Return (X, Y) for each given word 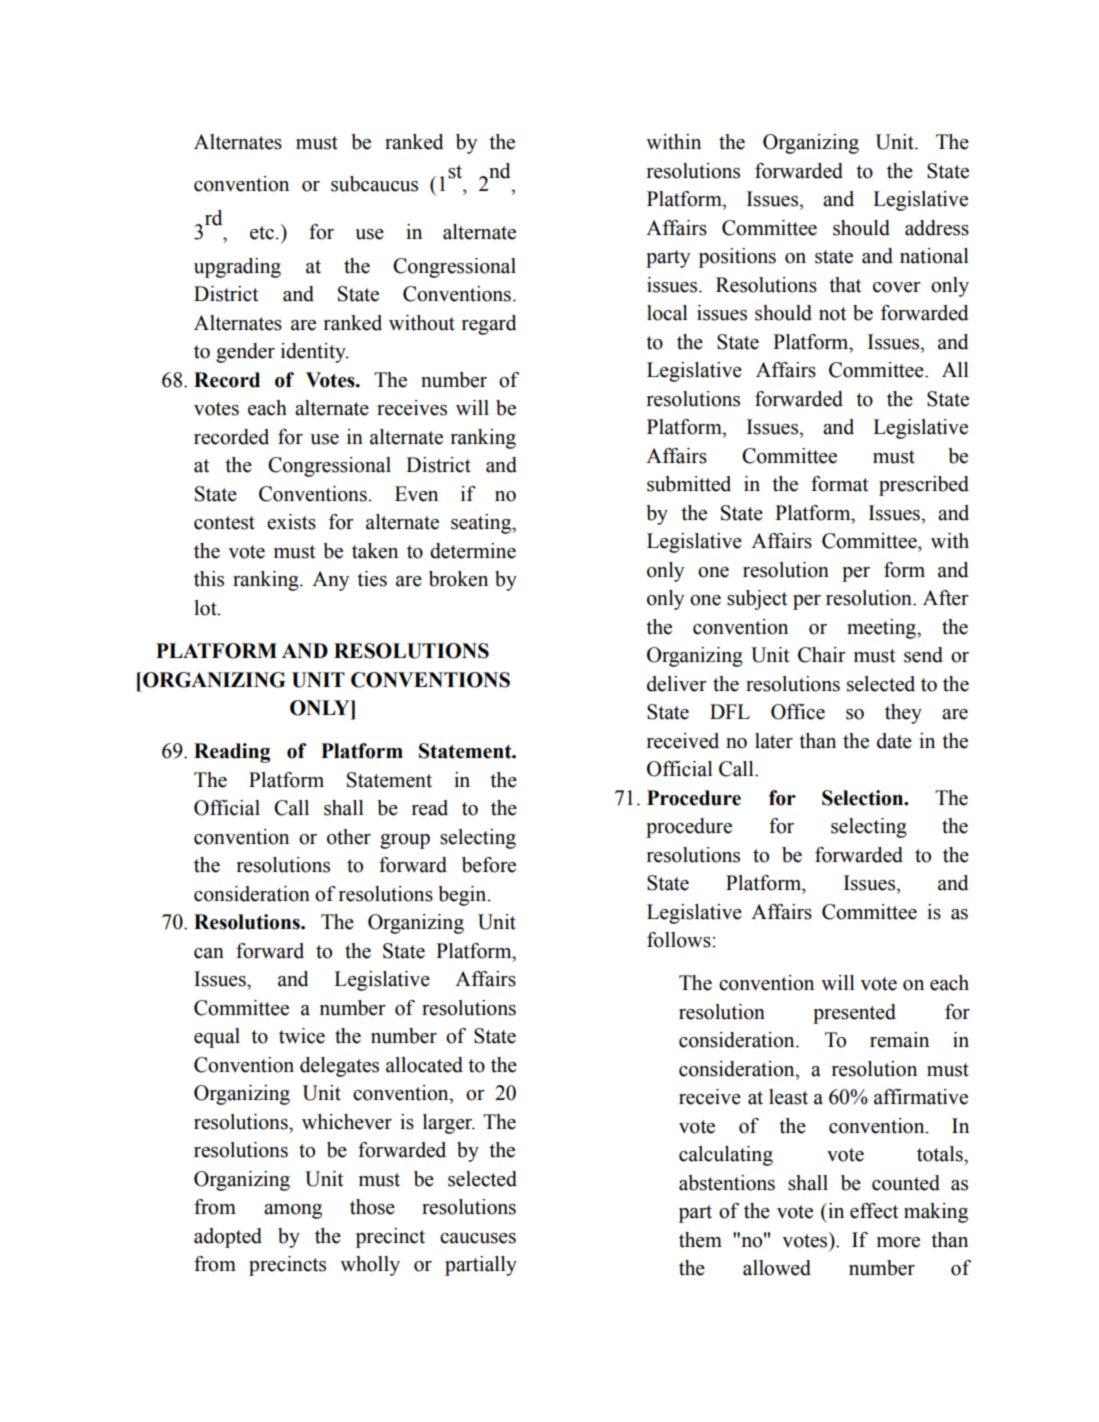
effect (874, 1211)
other (349, 837)
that (845, 285)
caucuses (478, 1238)
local (667, 313)
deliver (677, 684)
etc (262, 233)
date (894, 741)
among (293, 1211)
